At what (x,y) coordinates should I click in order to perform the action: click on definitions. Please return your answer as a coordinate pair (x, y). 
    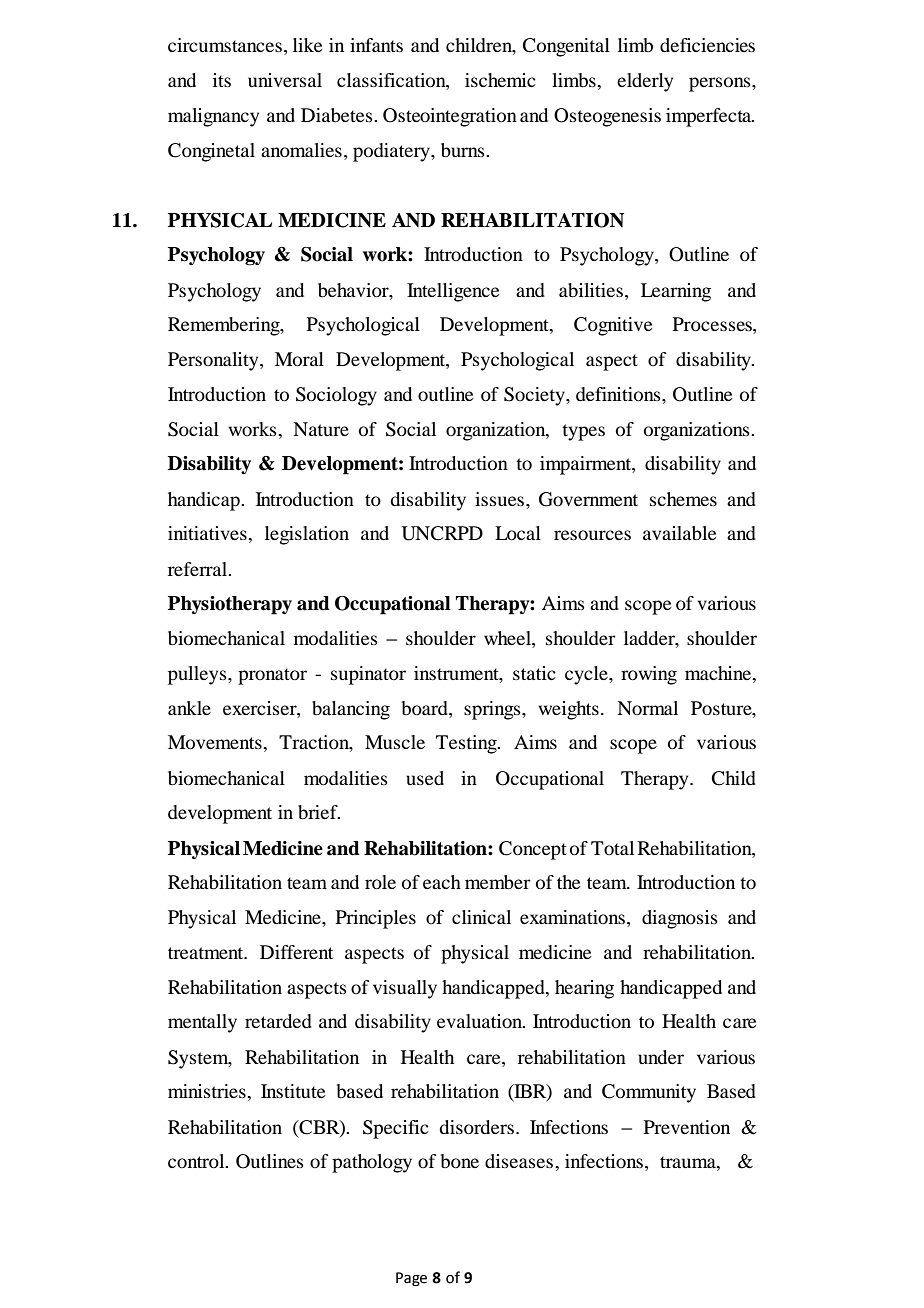
    Looking at the image, I should click on (619, 394).
